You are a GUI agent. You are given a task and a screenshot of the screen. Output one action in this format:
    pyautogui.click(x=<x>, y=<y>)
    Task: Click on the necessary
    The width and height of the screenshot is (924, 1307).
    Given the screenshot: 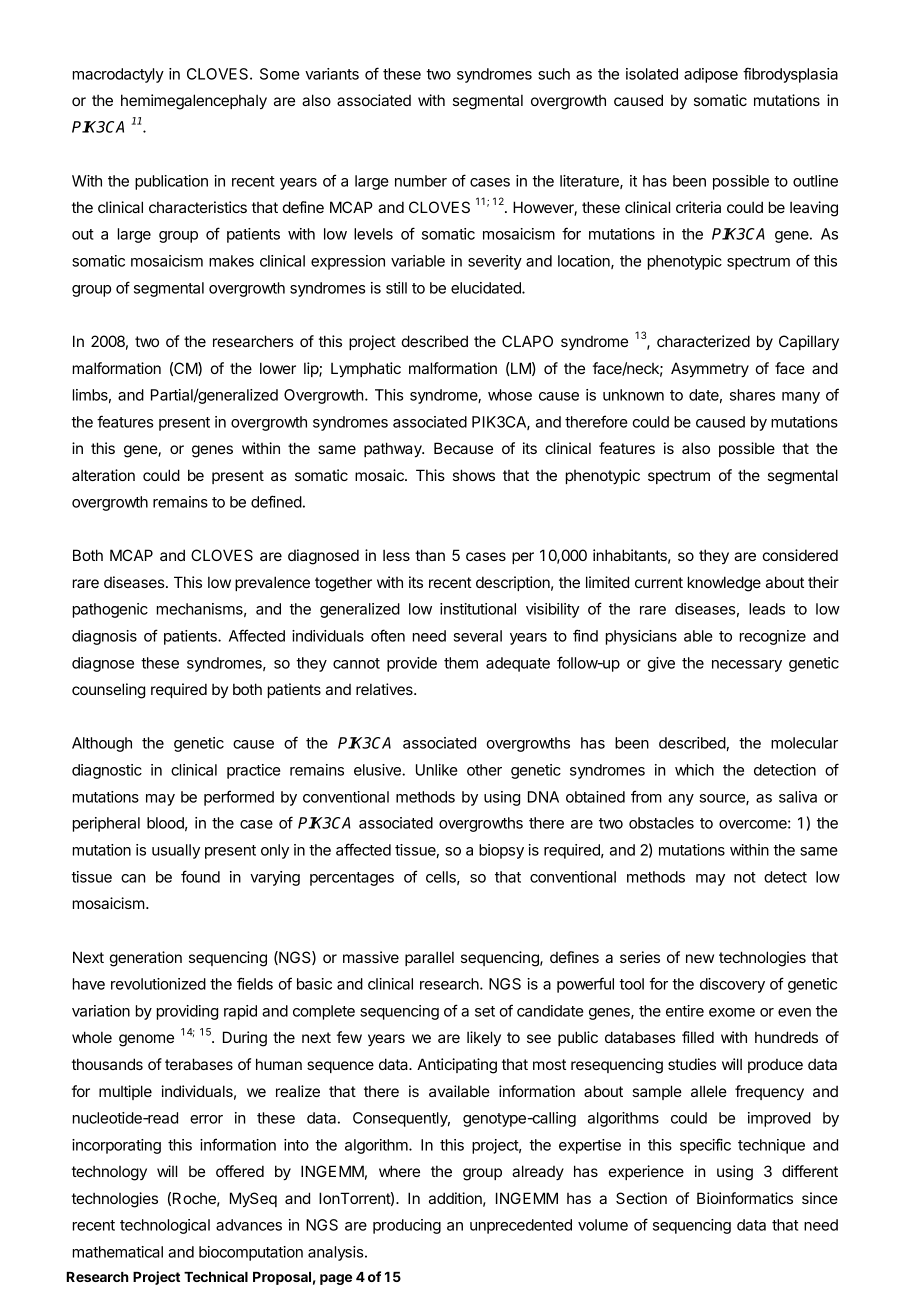 What is the action you would take?
    pyautogui.click(x=747, y=666)
